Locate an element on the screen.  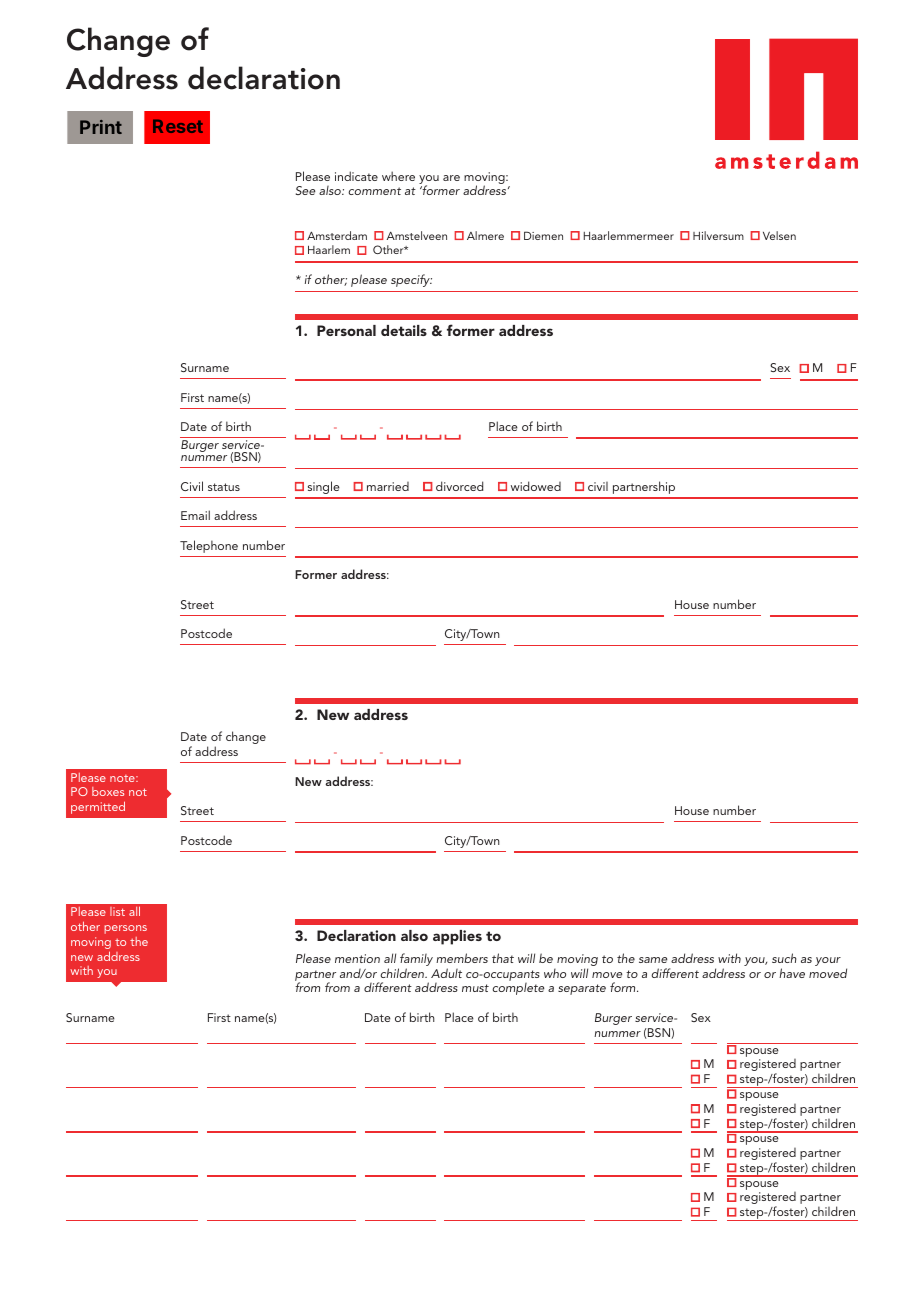
persons is located at coordinates (125, 929).
